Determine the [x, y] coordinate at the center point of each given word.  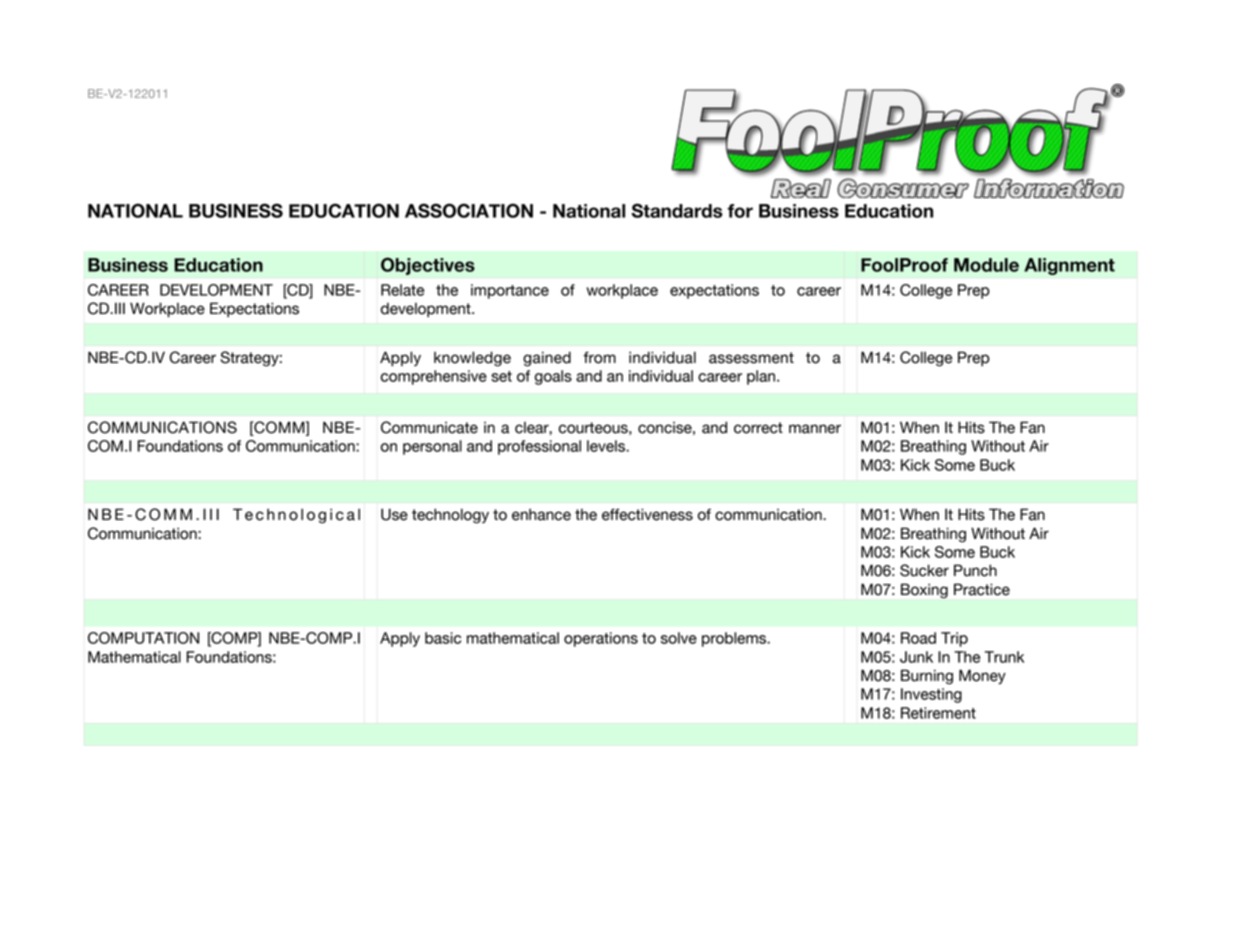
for [740, 211]
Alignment [1069, 266]
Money [982, 677]
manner [815, 429]
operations [601, 639]
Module [986, 265]
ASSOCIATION [469, 210]
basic [443, 638]
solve [679, 638]
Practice [982, 589]
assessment [751, 358]
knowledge [472, 359]
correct [758, 428]
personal [432, 447]
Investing [931, 695]
